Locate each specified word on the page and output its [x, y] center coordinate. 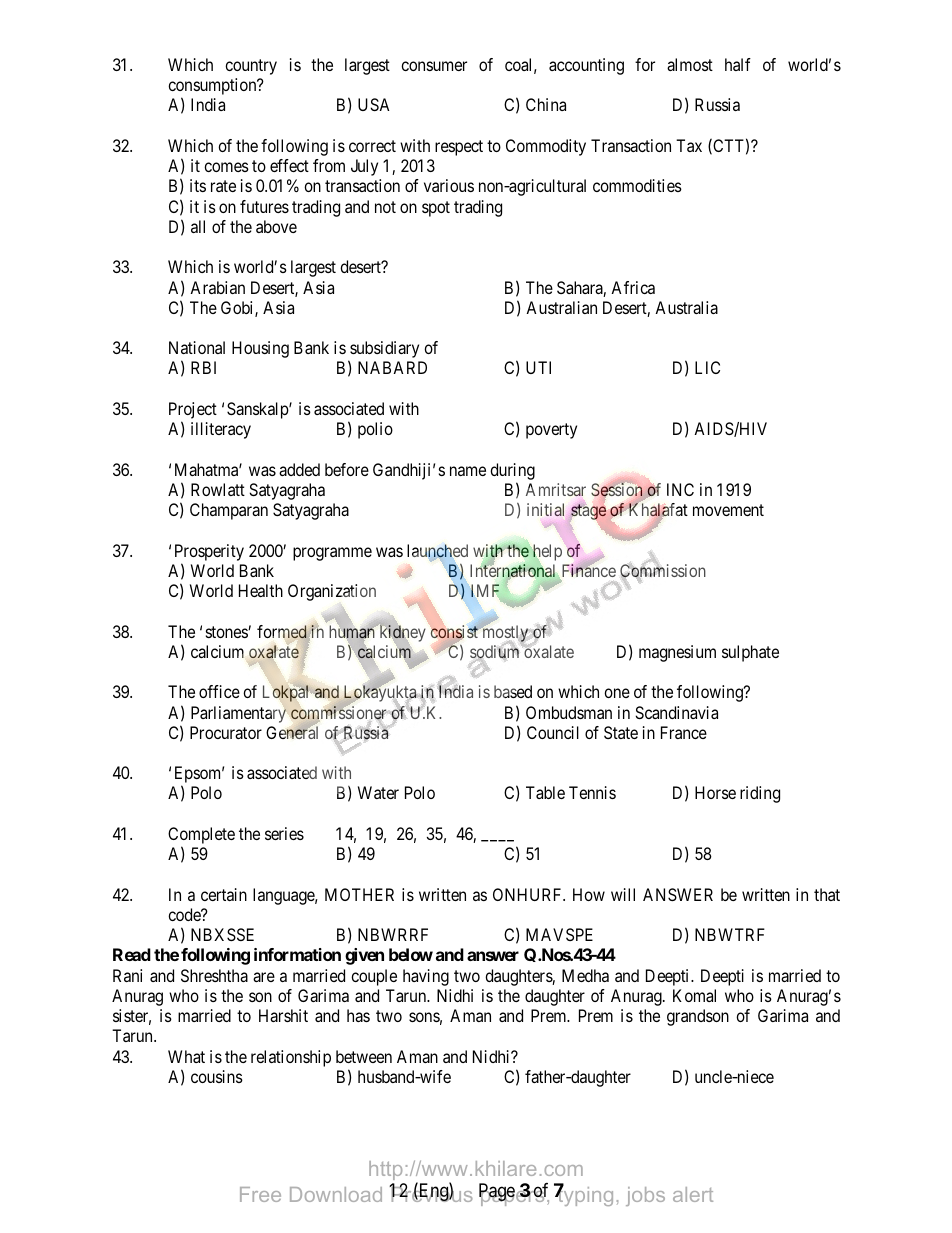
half [738, 64]
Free [260, 1194]
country [251, 67]
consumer [434, 66]
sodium [496, 652]
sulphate [750, 653]
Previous [431, 1193]
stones [227, 632]
